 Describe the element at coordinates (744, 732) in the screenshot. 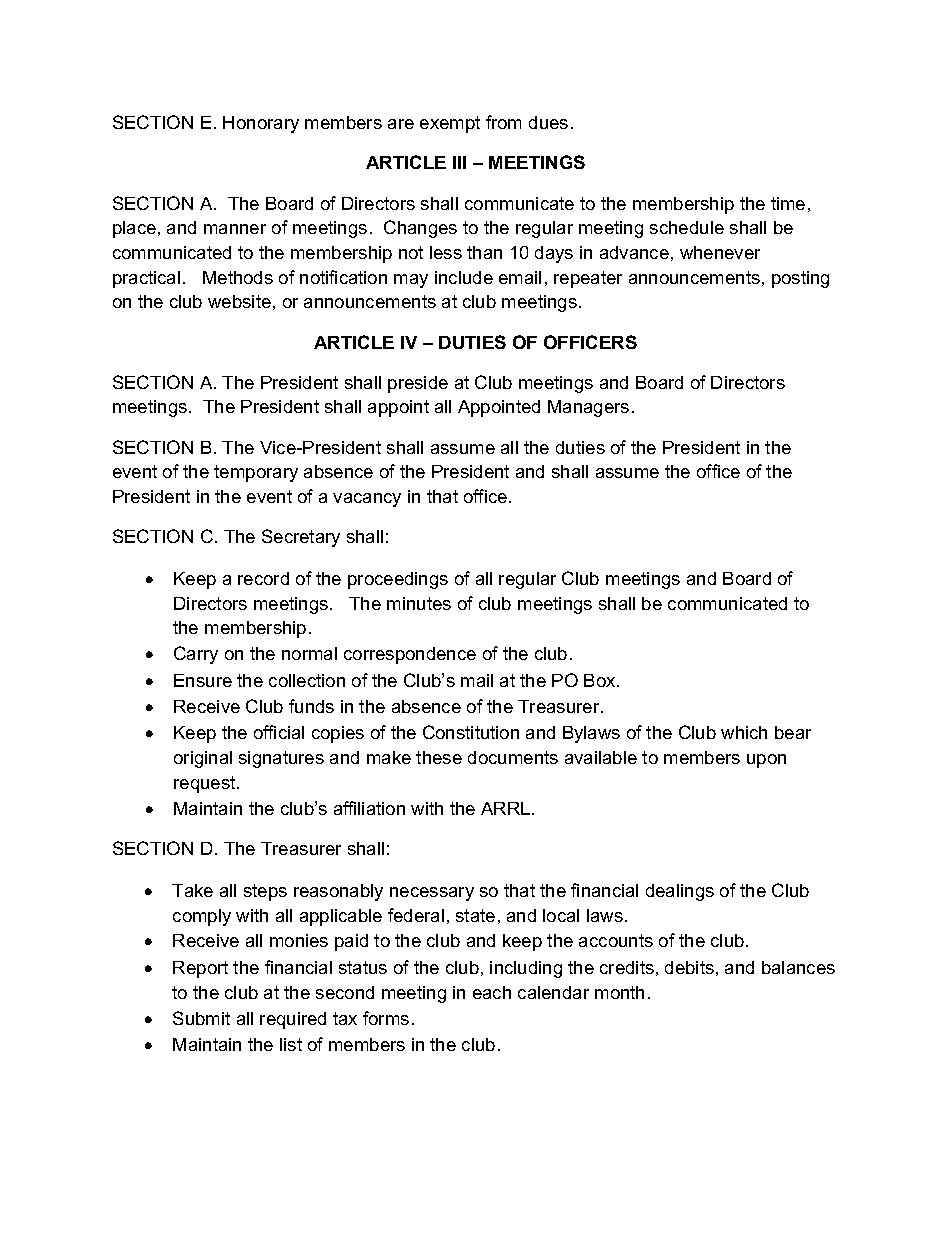

I see `which` at that location.
